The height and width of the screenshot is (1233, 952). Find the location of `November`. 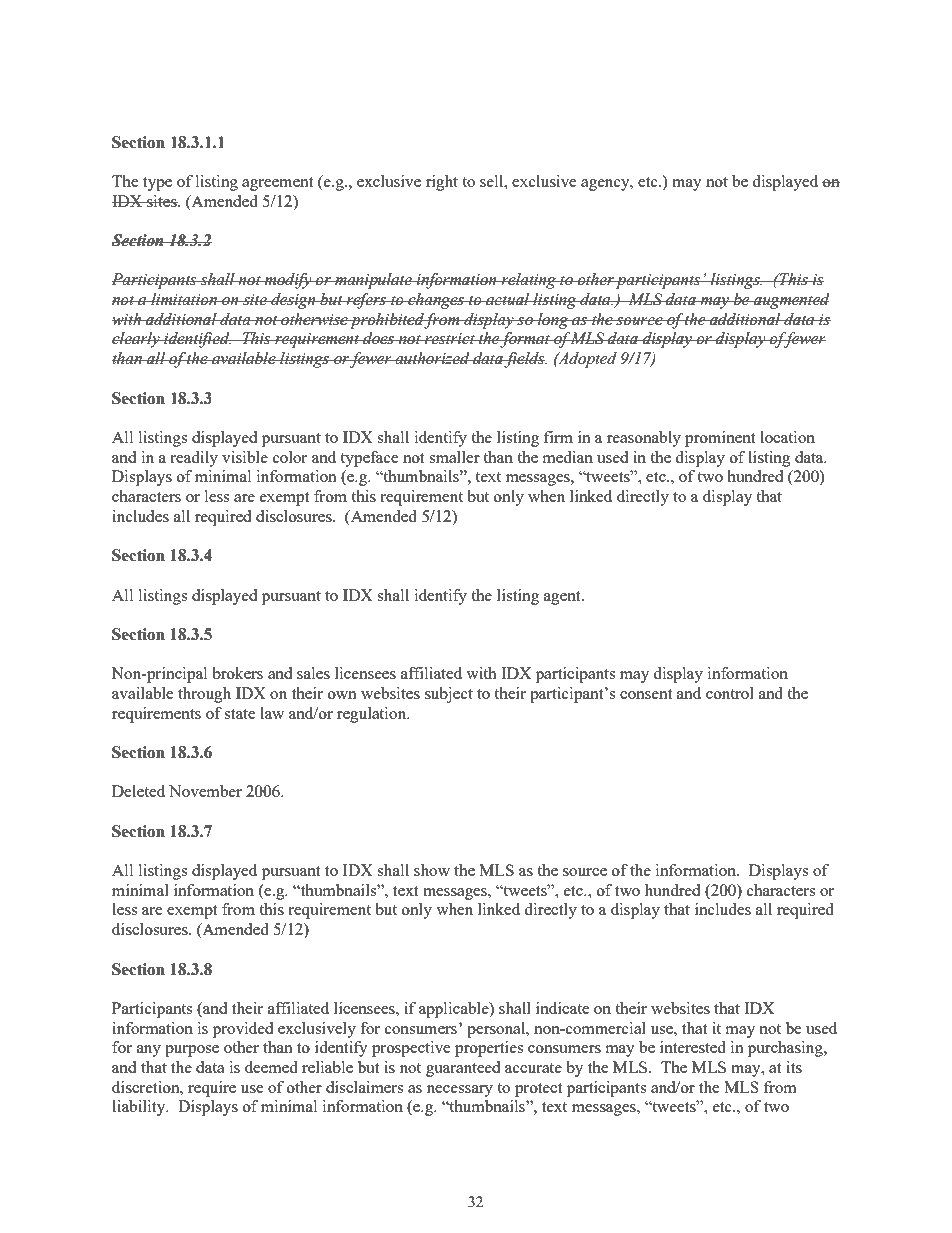

November is located at coordinates (205, 791).
